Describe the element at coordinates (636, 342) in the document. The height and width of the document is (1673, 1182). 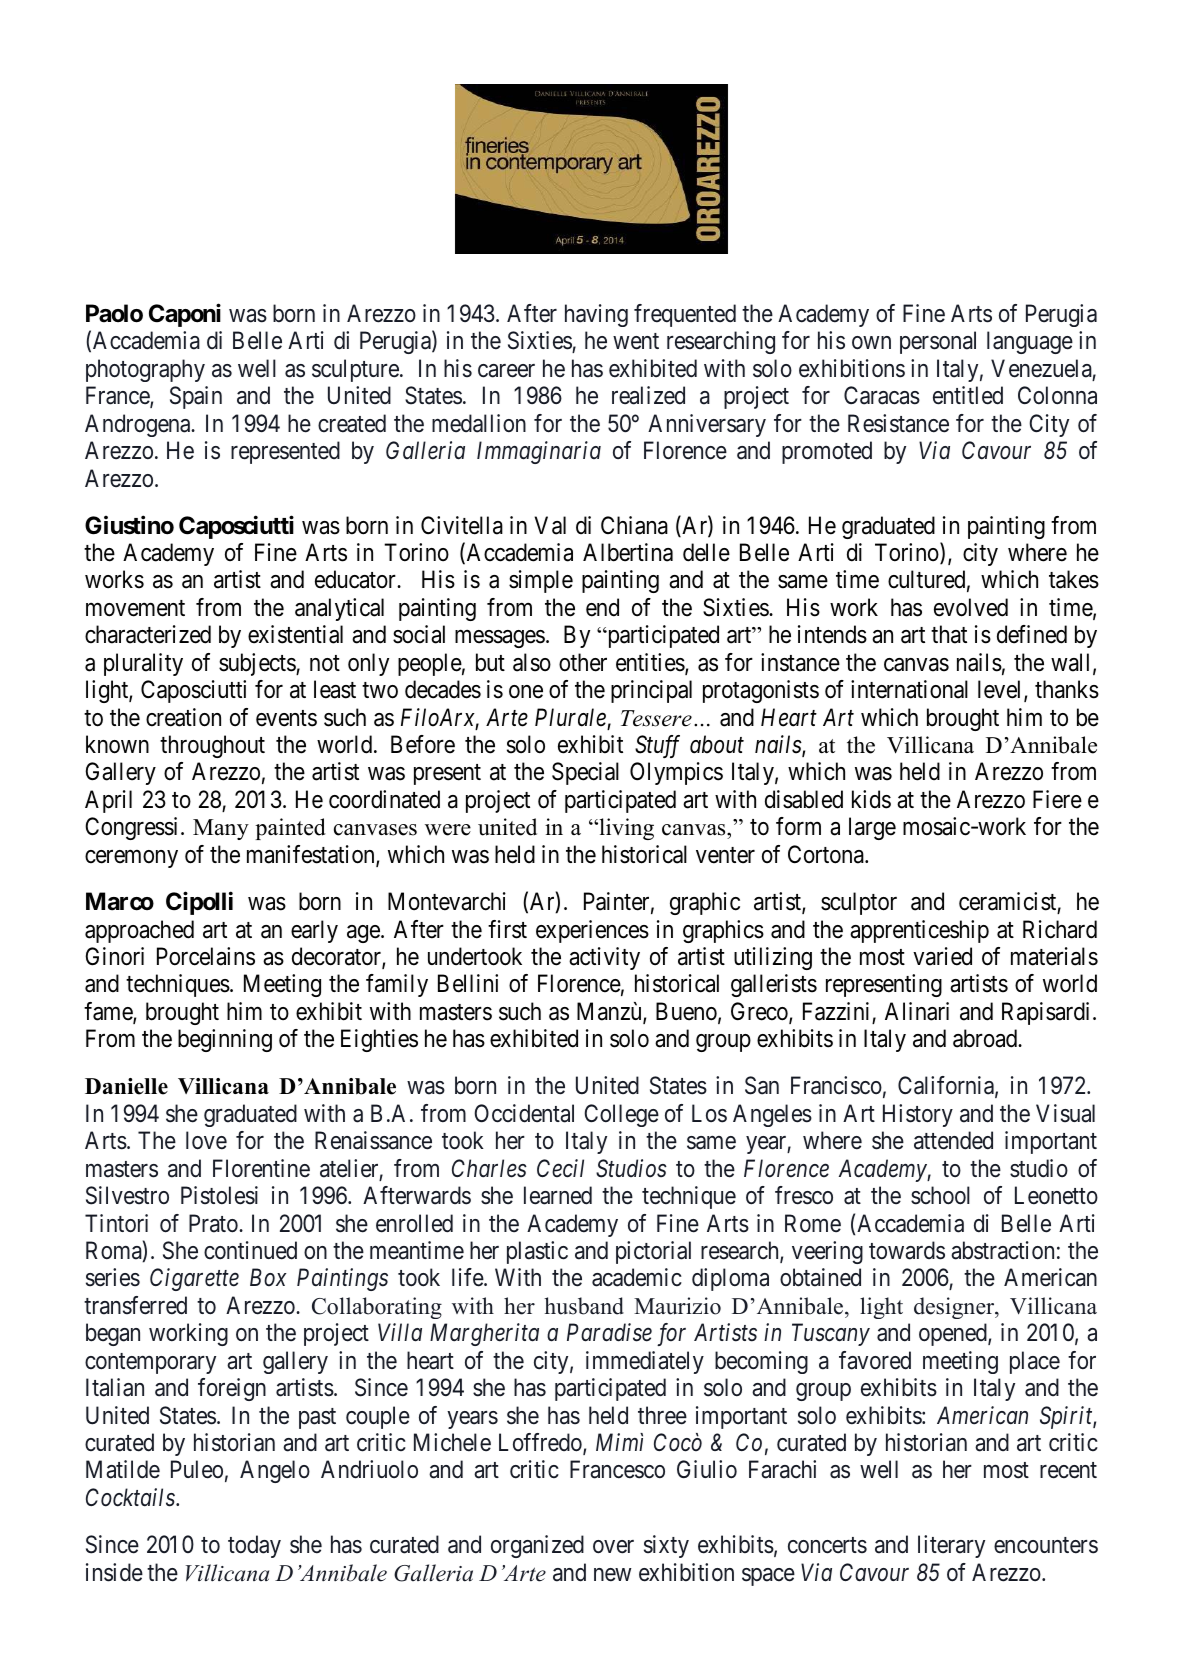
I see `went` at that location.
